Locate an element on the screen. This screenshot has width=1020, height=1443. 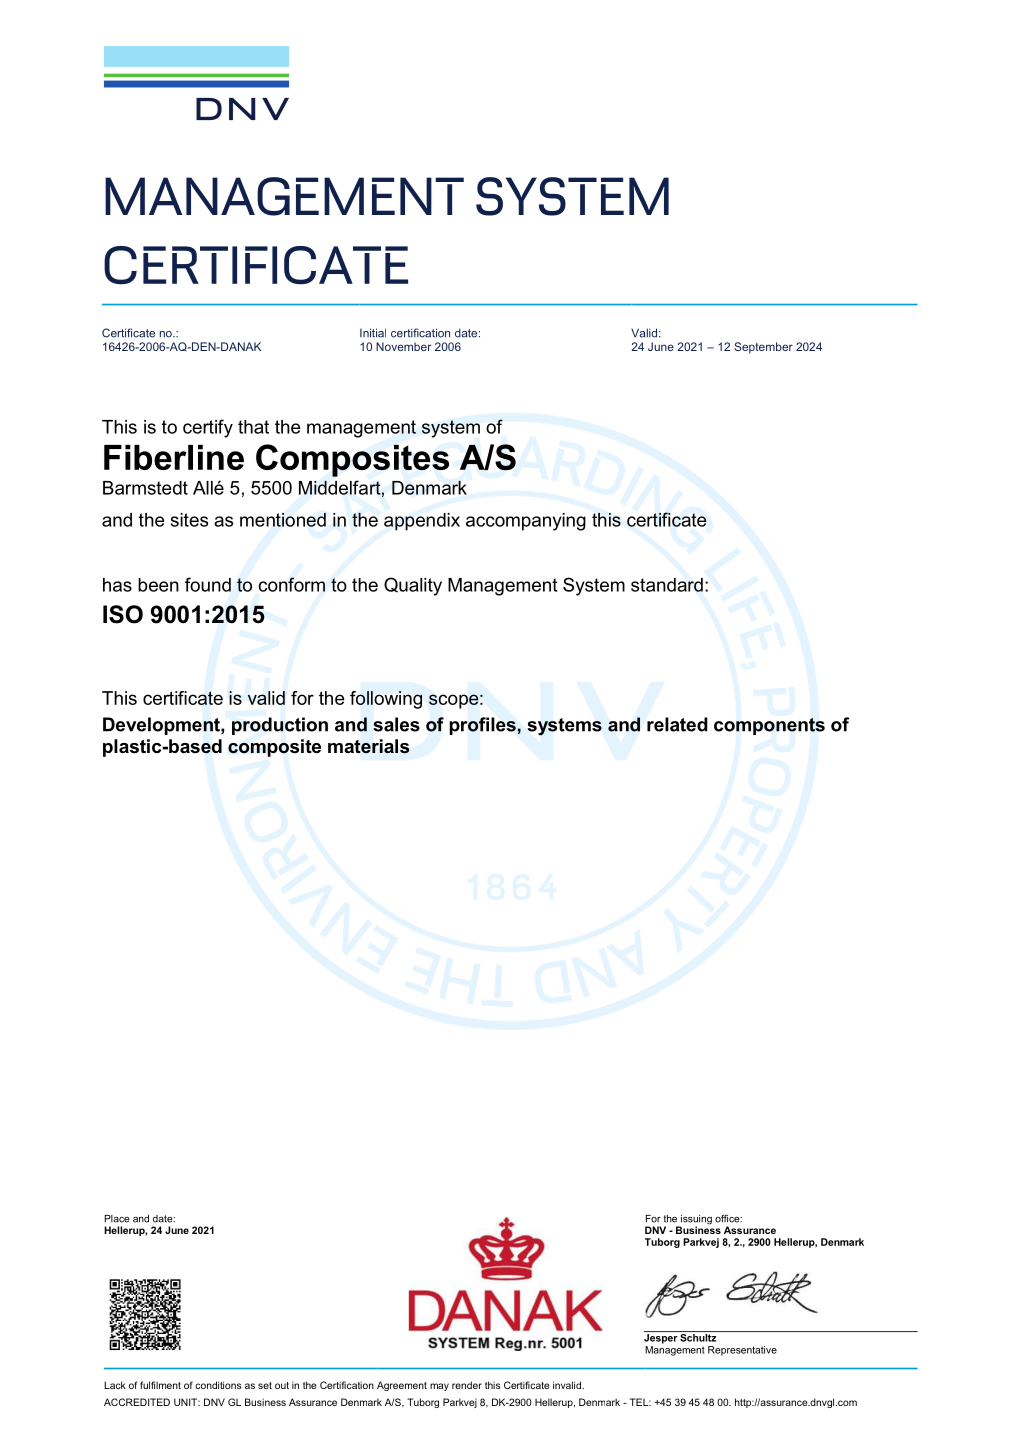
September is located at coordinates (763, 348).
